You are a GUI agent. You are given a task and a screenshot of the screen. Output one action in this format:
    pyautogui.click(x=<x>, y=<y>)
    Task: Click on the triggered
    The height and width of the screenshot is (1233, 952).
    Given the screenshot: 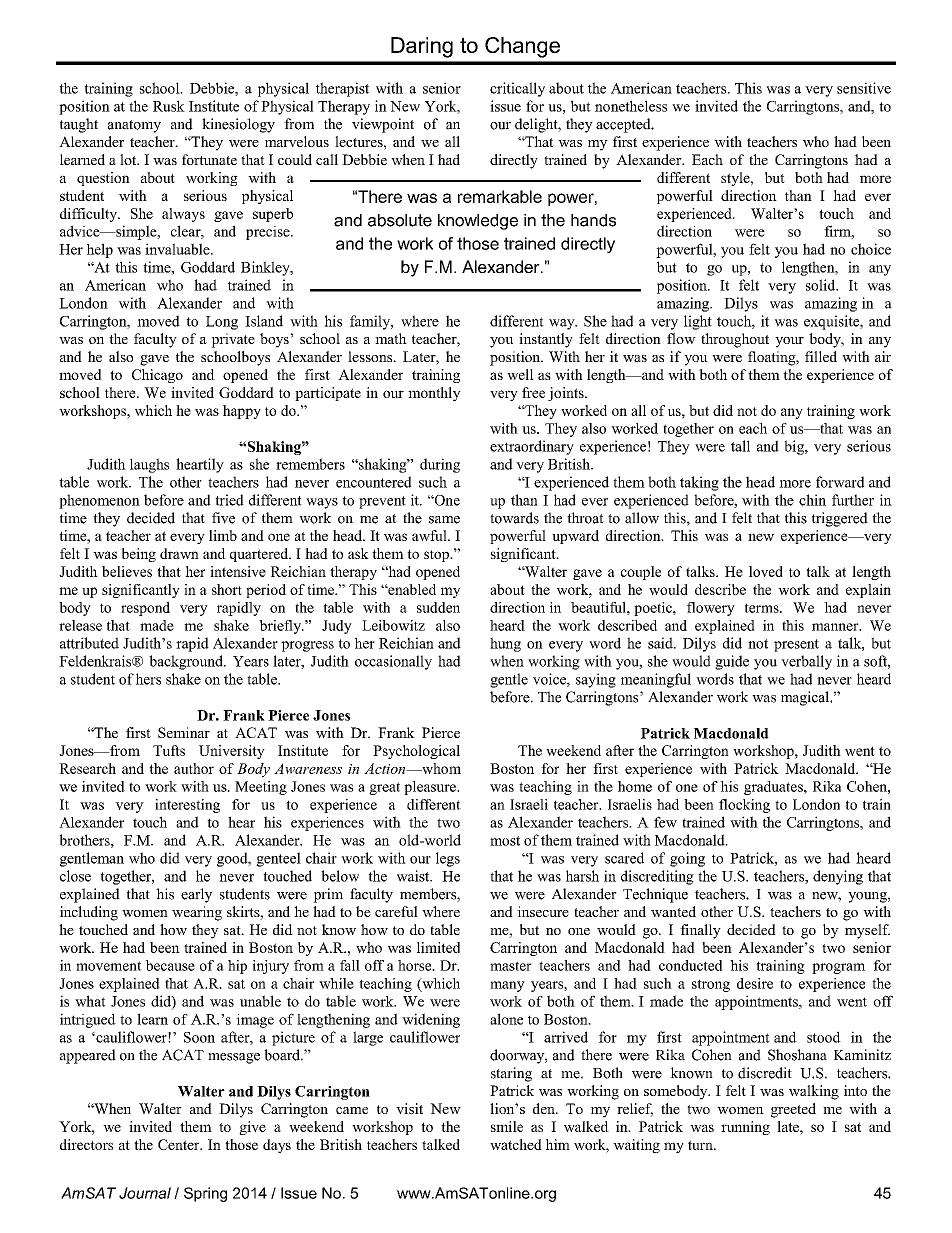 What is the action you would take?
    pyautogui.click(x=840, y=519)
